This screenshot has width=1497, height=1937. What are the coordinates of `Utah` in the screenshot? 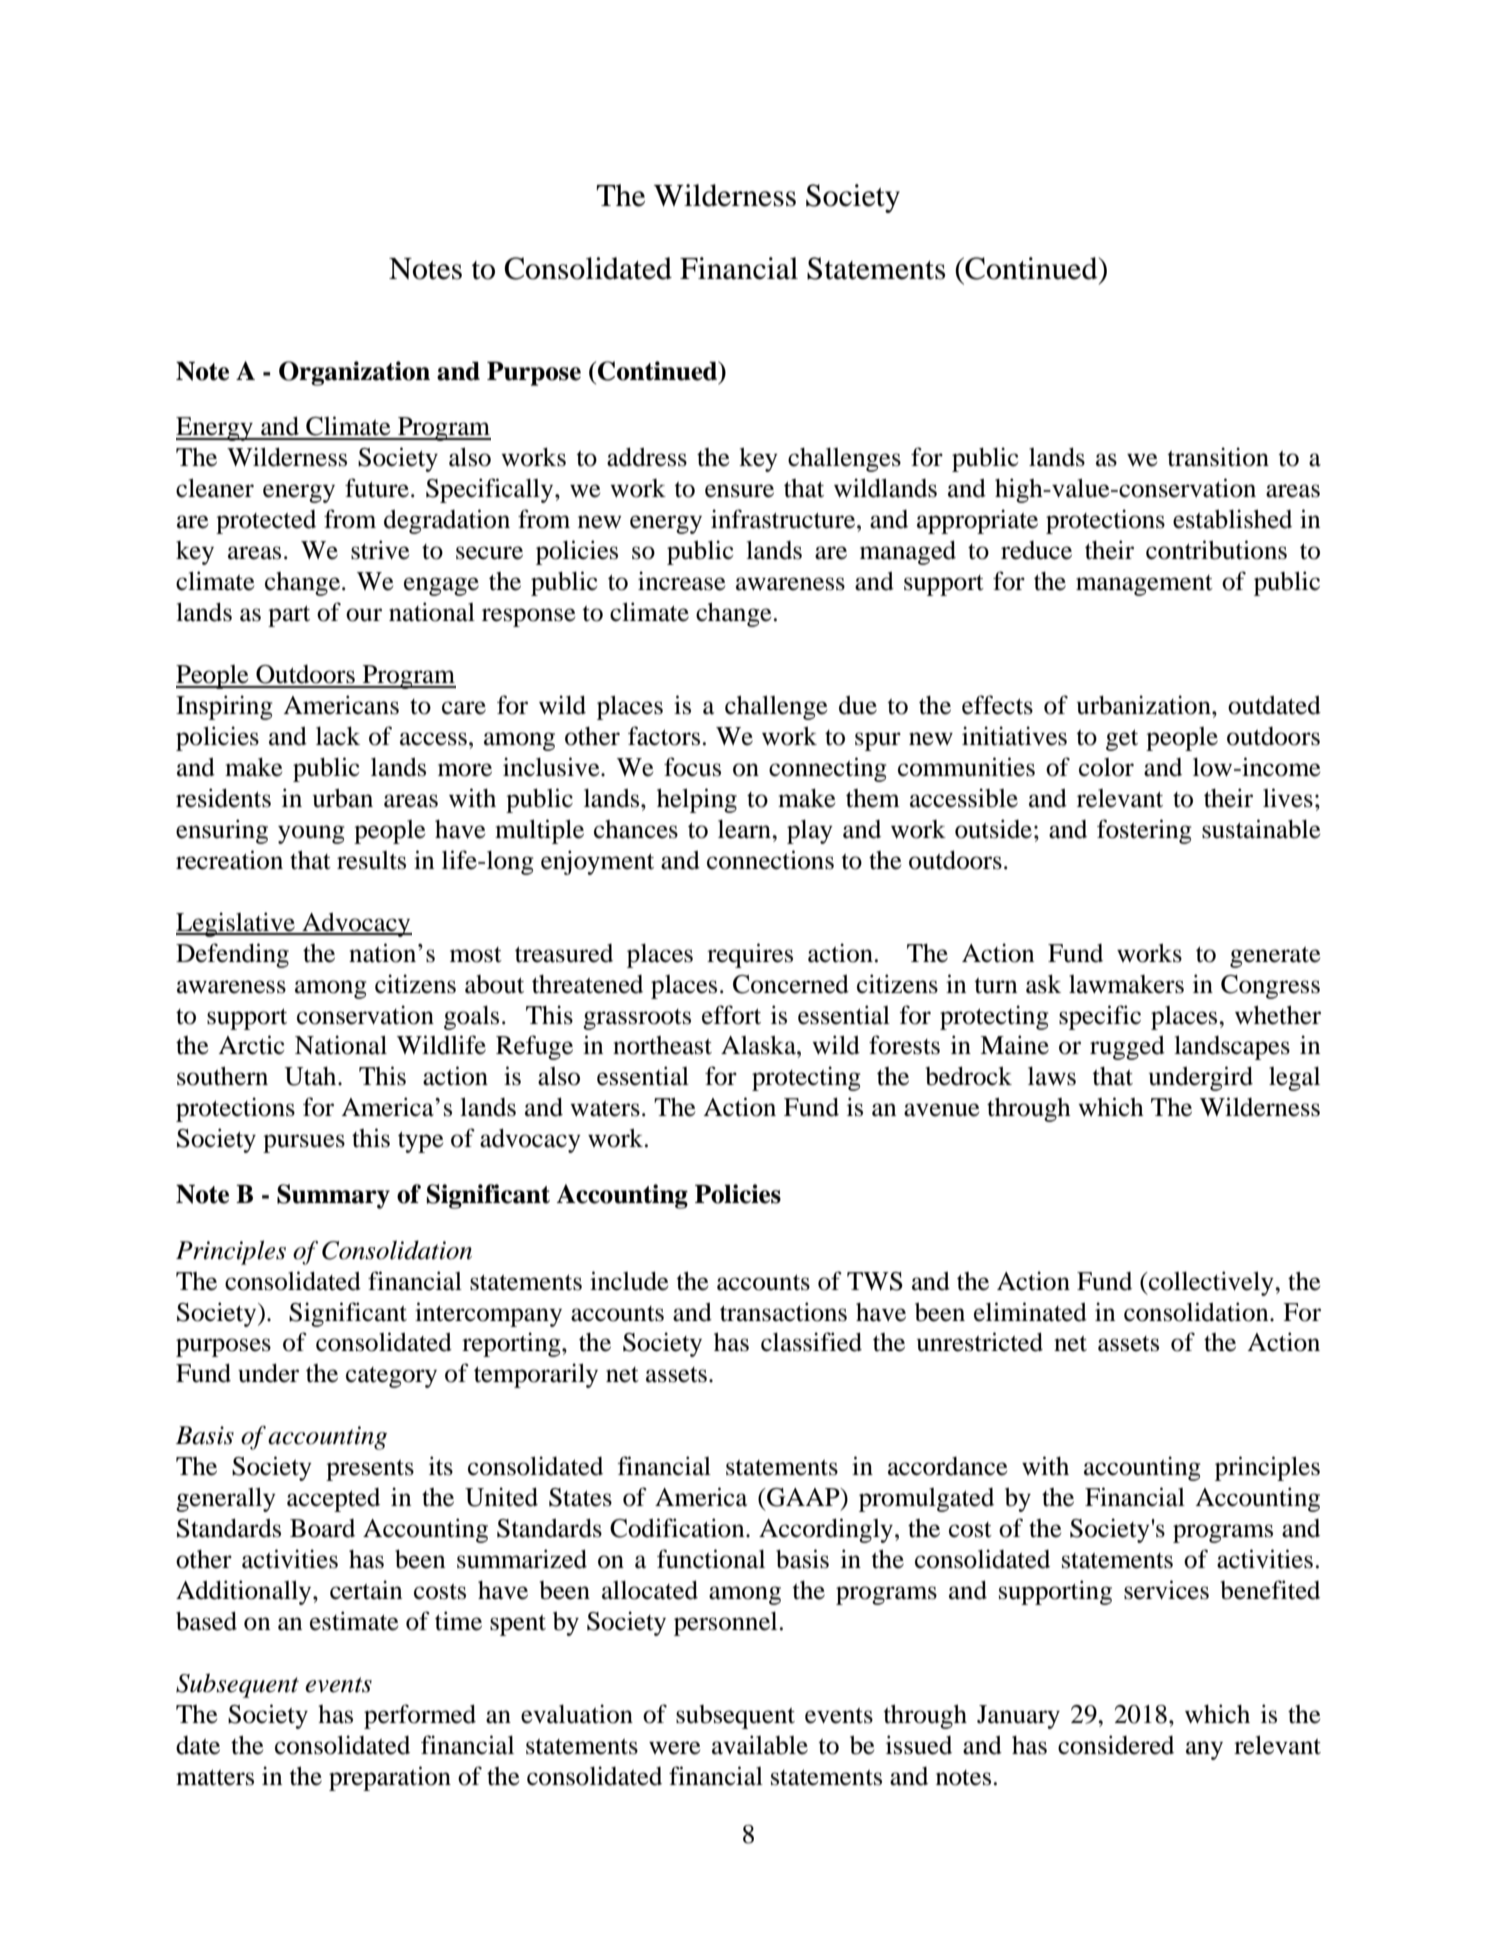 It's located at (311, 1076).
